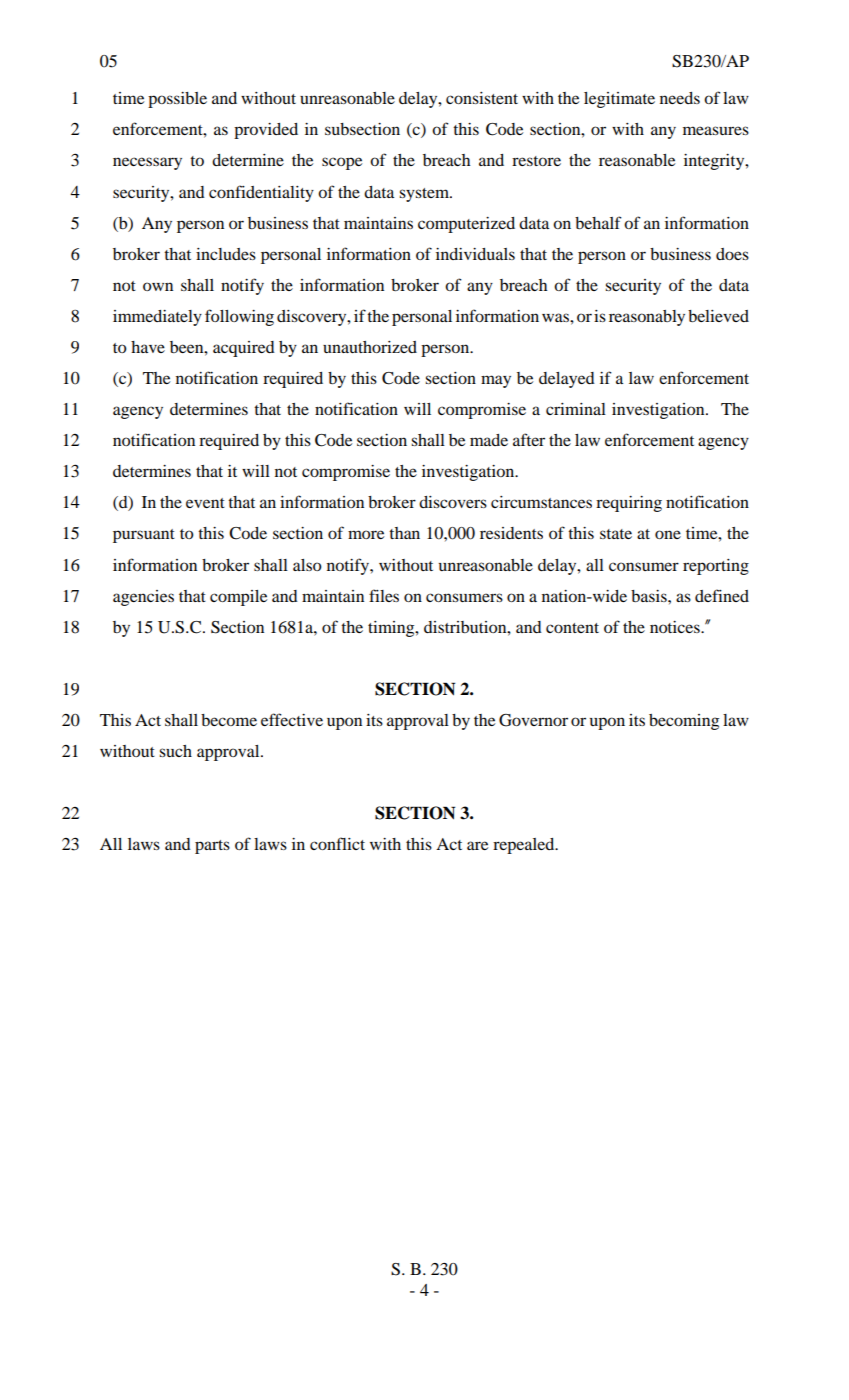 This page has width=849, height=1400. What do you see at coordinates (676, 627) in the page?
I see `notices` at bounding box center [676, 627].
